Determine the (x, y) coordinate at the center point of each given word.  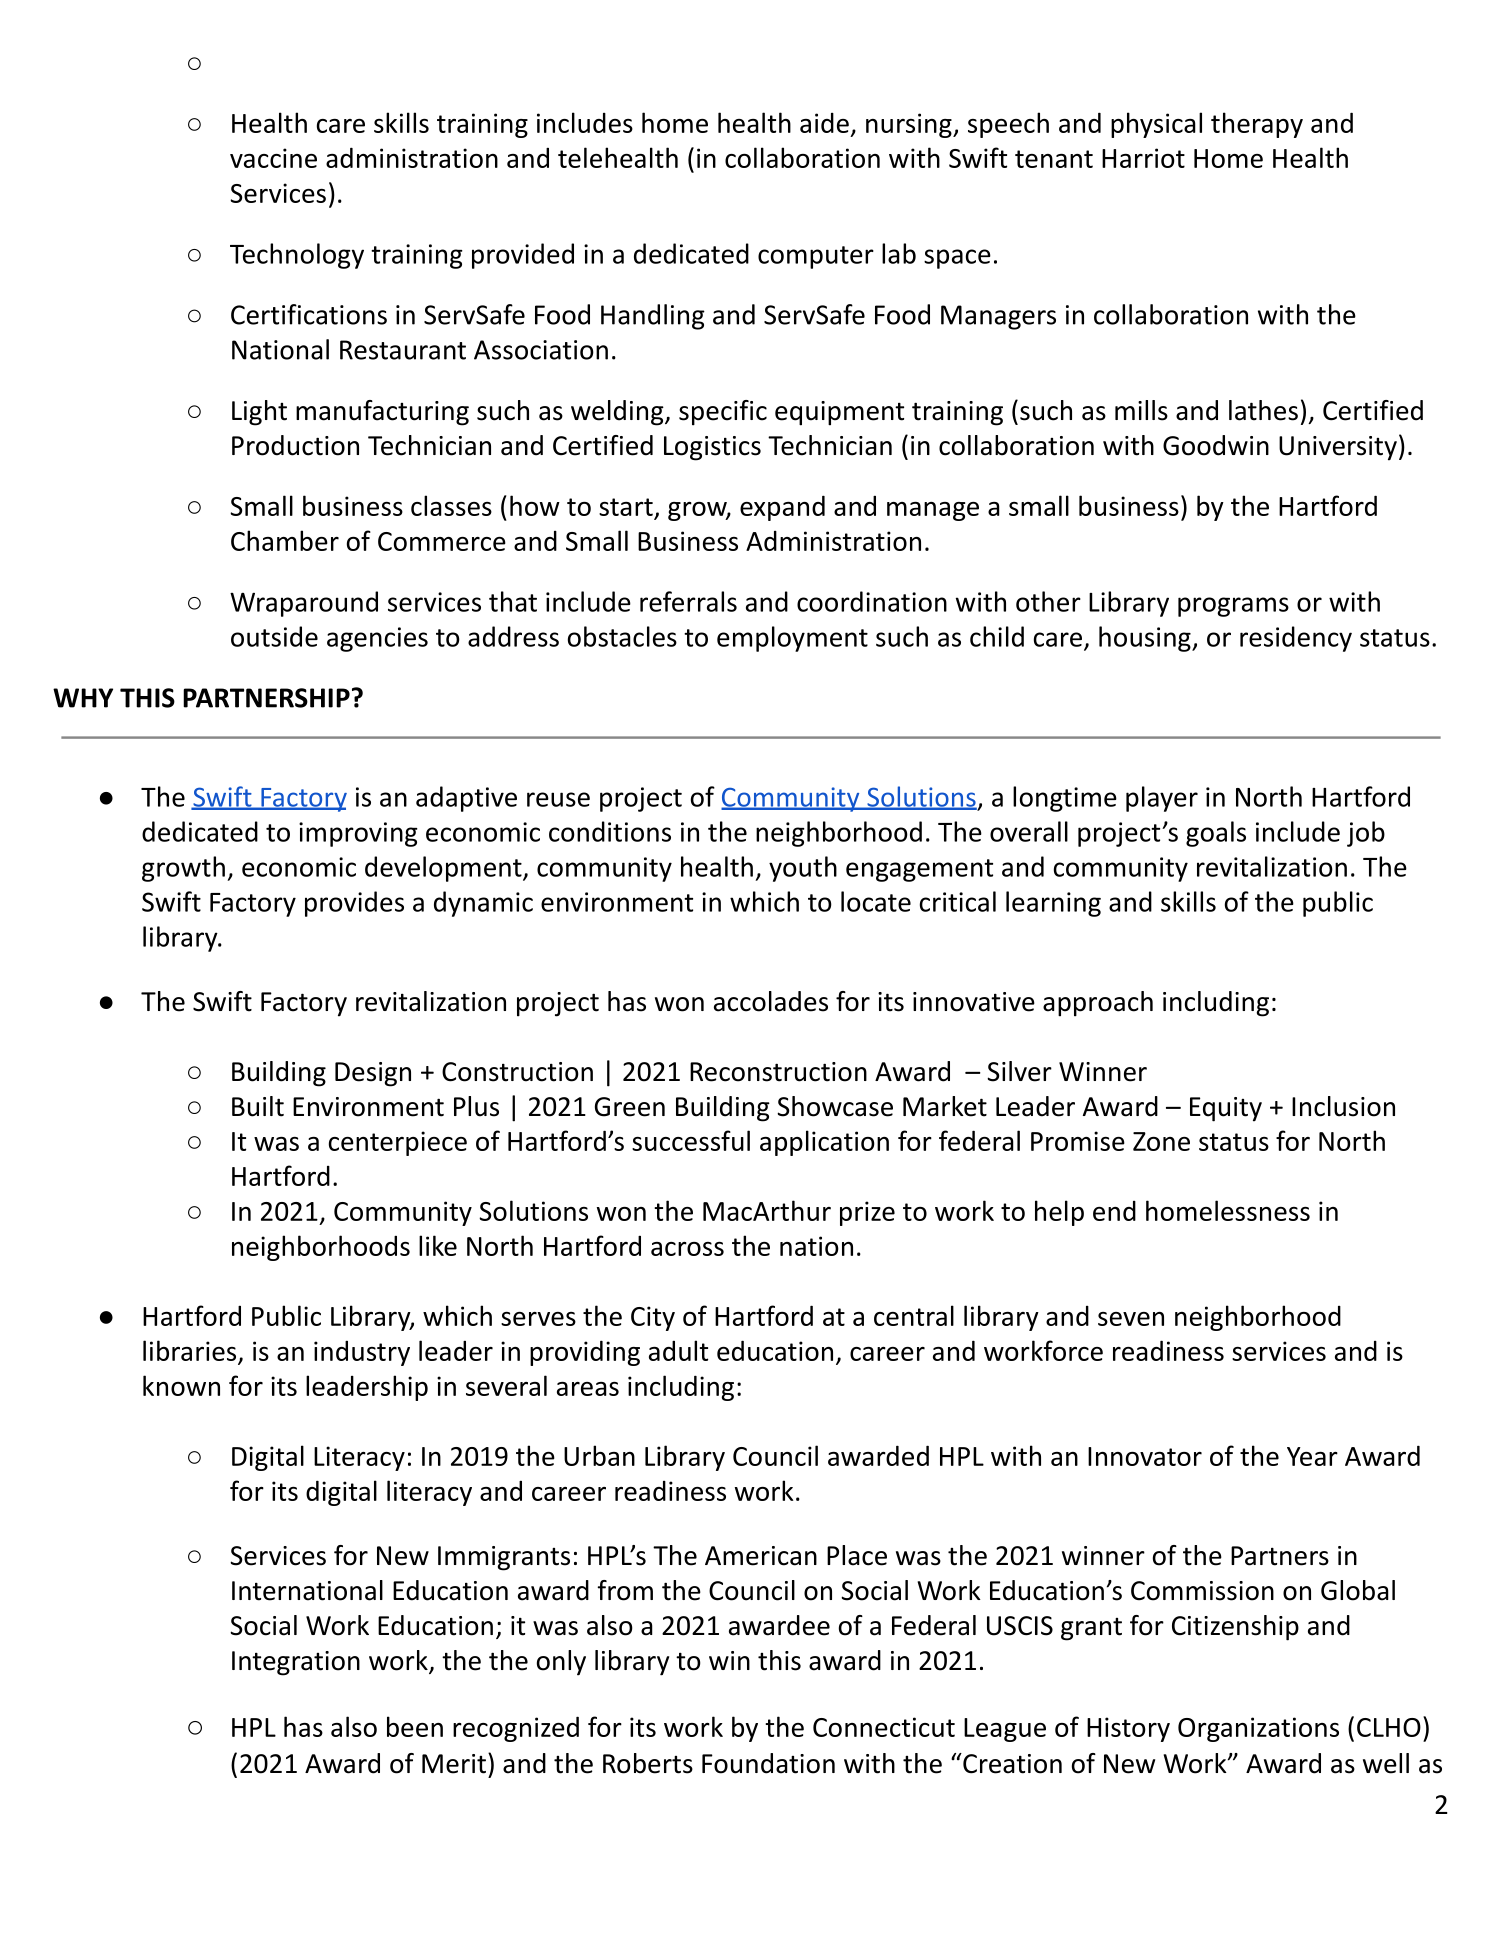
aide (824, 123)
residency (1296, 639)
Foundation (768, 1763)
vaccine (273, 158)
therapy (1257, 125)
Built (258, 1106)
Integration (296, 1663)
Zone (1161, 1141)
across (687, 1249)
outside (274, 636)
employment (792, 639)
